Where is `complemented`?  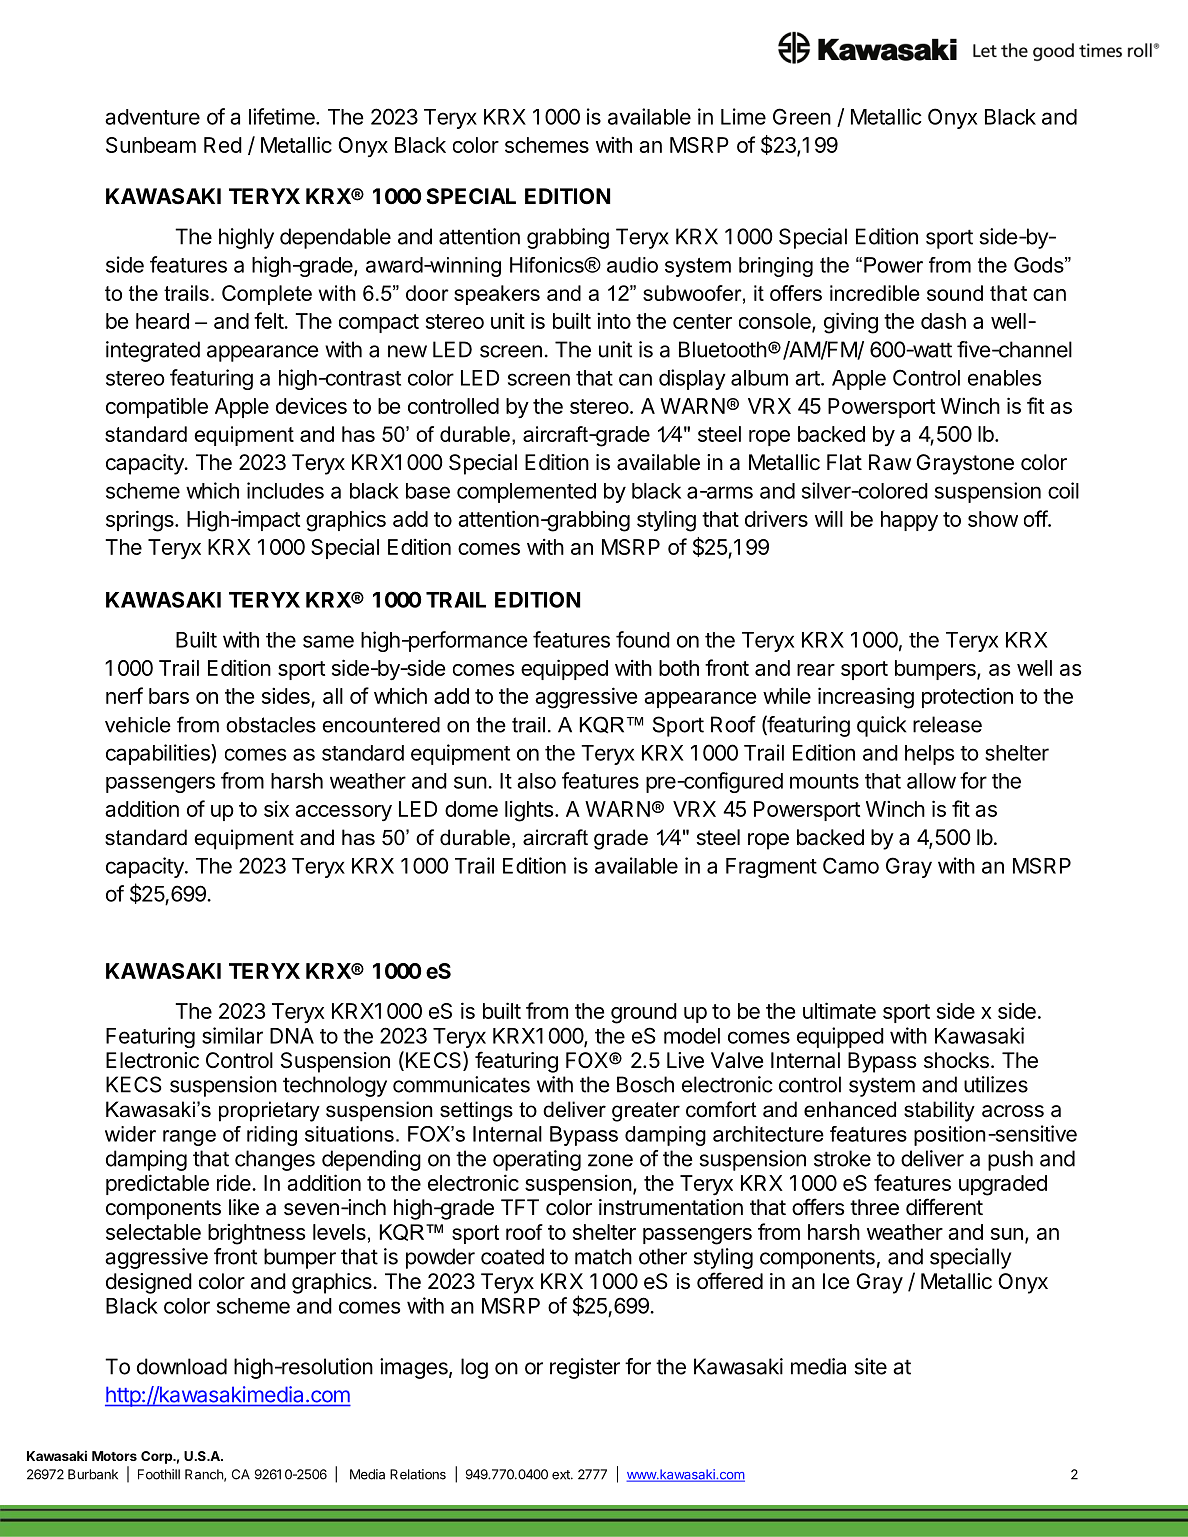 complemented is located at coordinates (526, 493).
